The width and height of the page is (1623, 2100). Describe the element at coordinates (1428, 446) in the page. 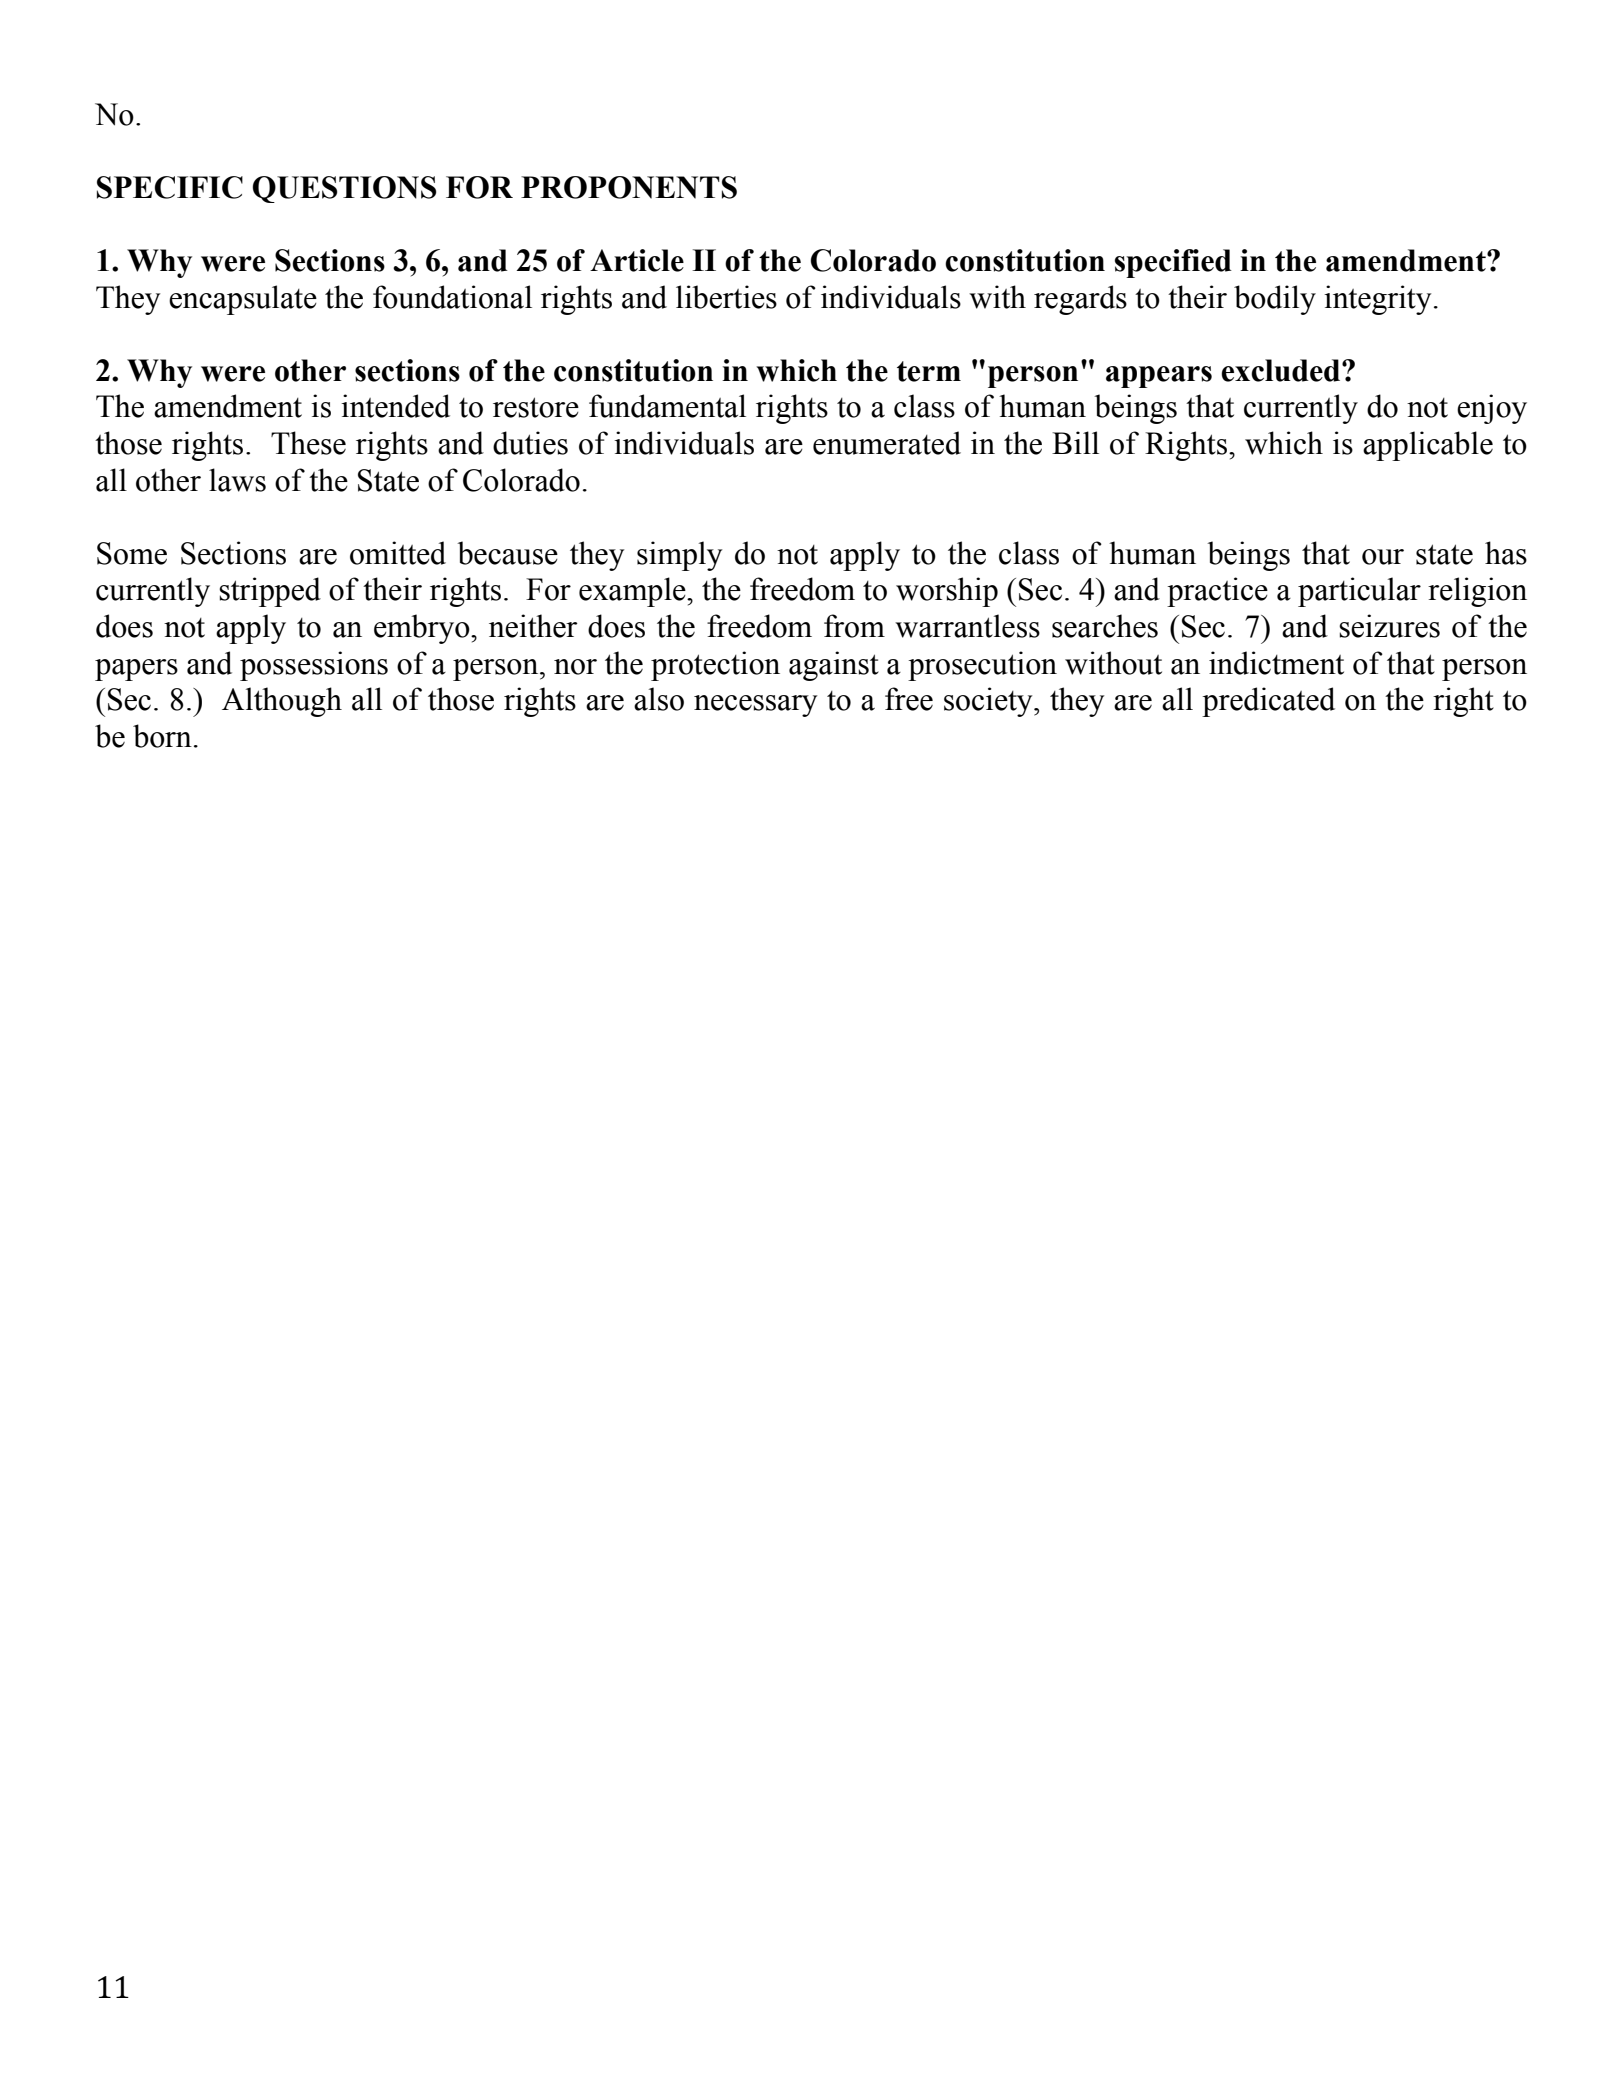

I see `applicable` at that location.
